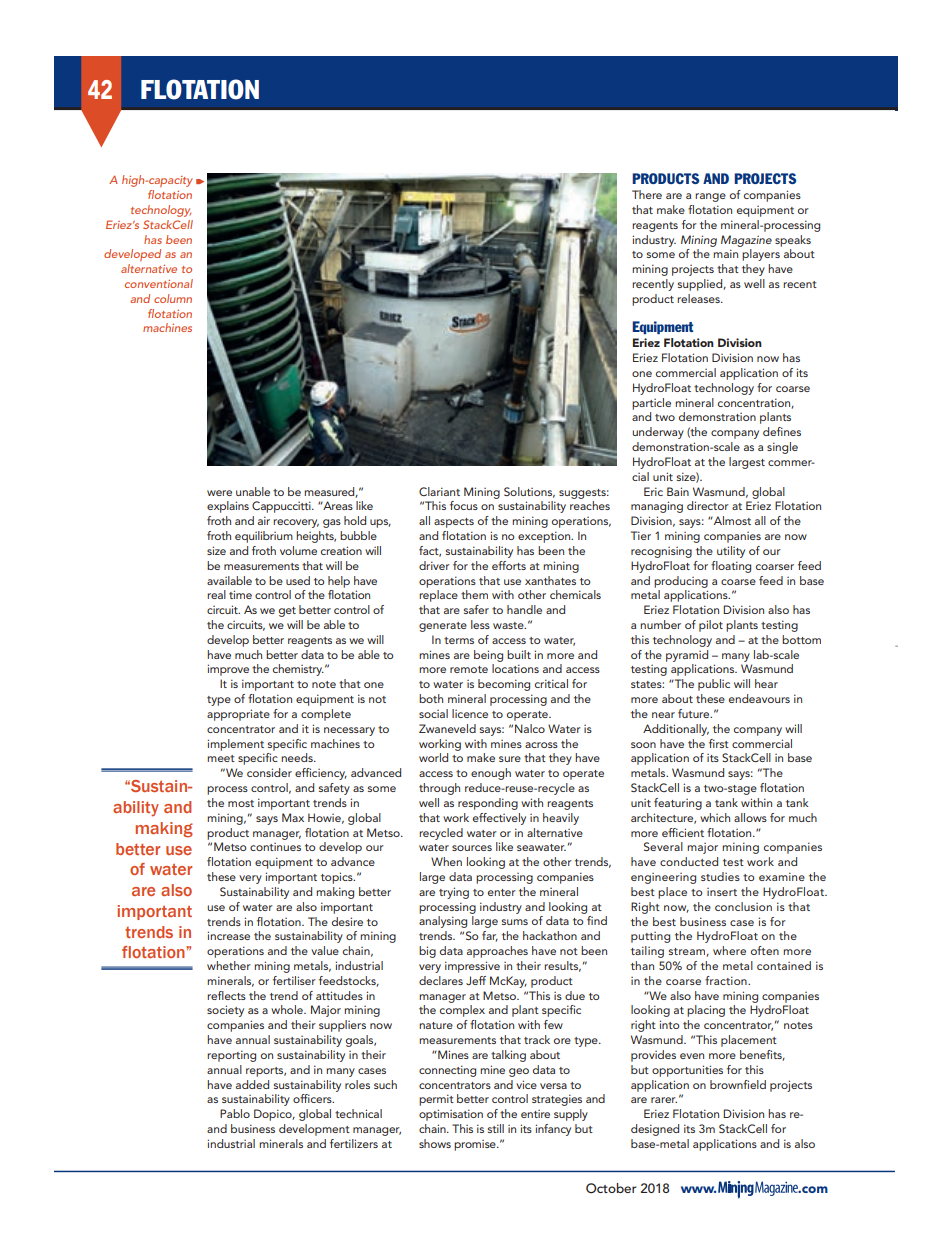 Image resolution: width=952 pixels, height=1233 pixels. I want to click on utility, so click(731, 552).
